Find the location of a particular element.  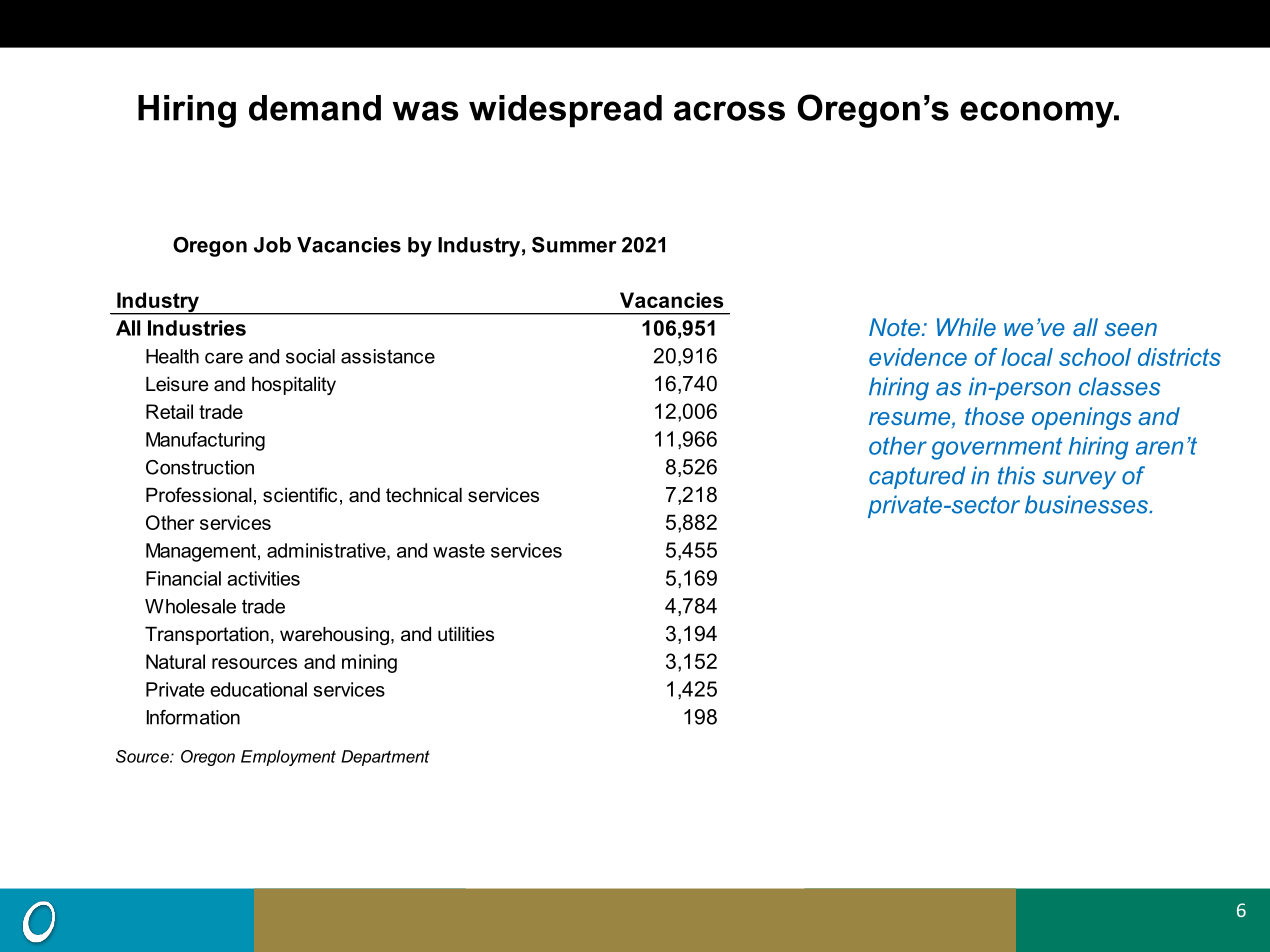

Department is located at coordinates (385, 758).
